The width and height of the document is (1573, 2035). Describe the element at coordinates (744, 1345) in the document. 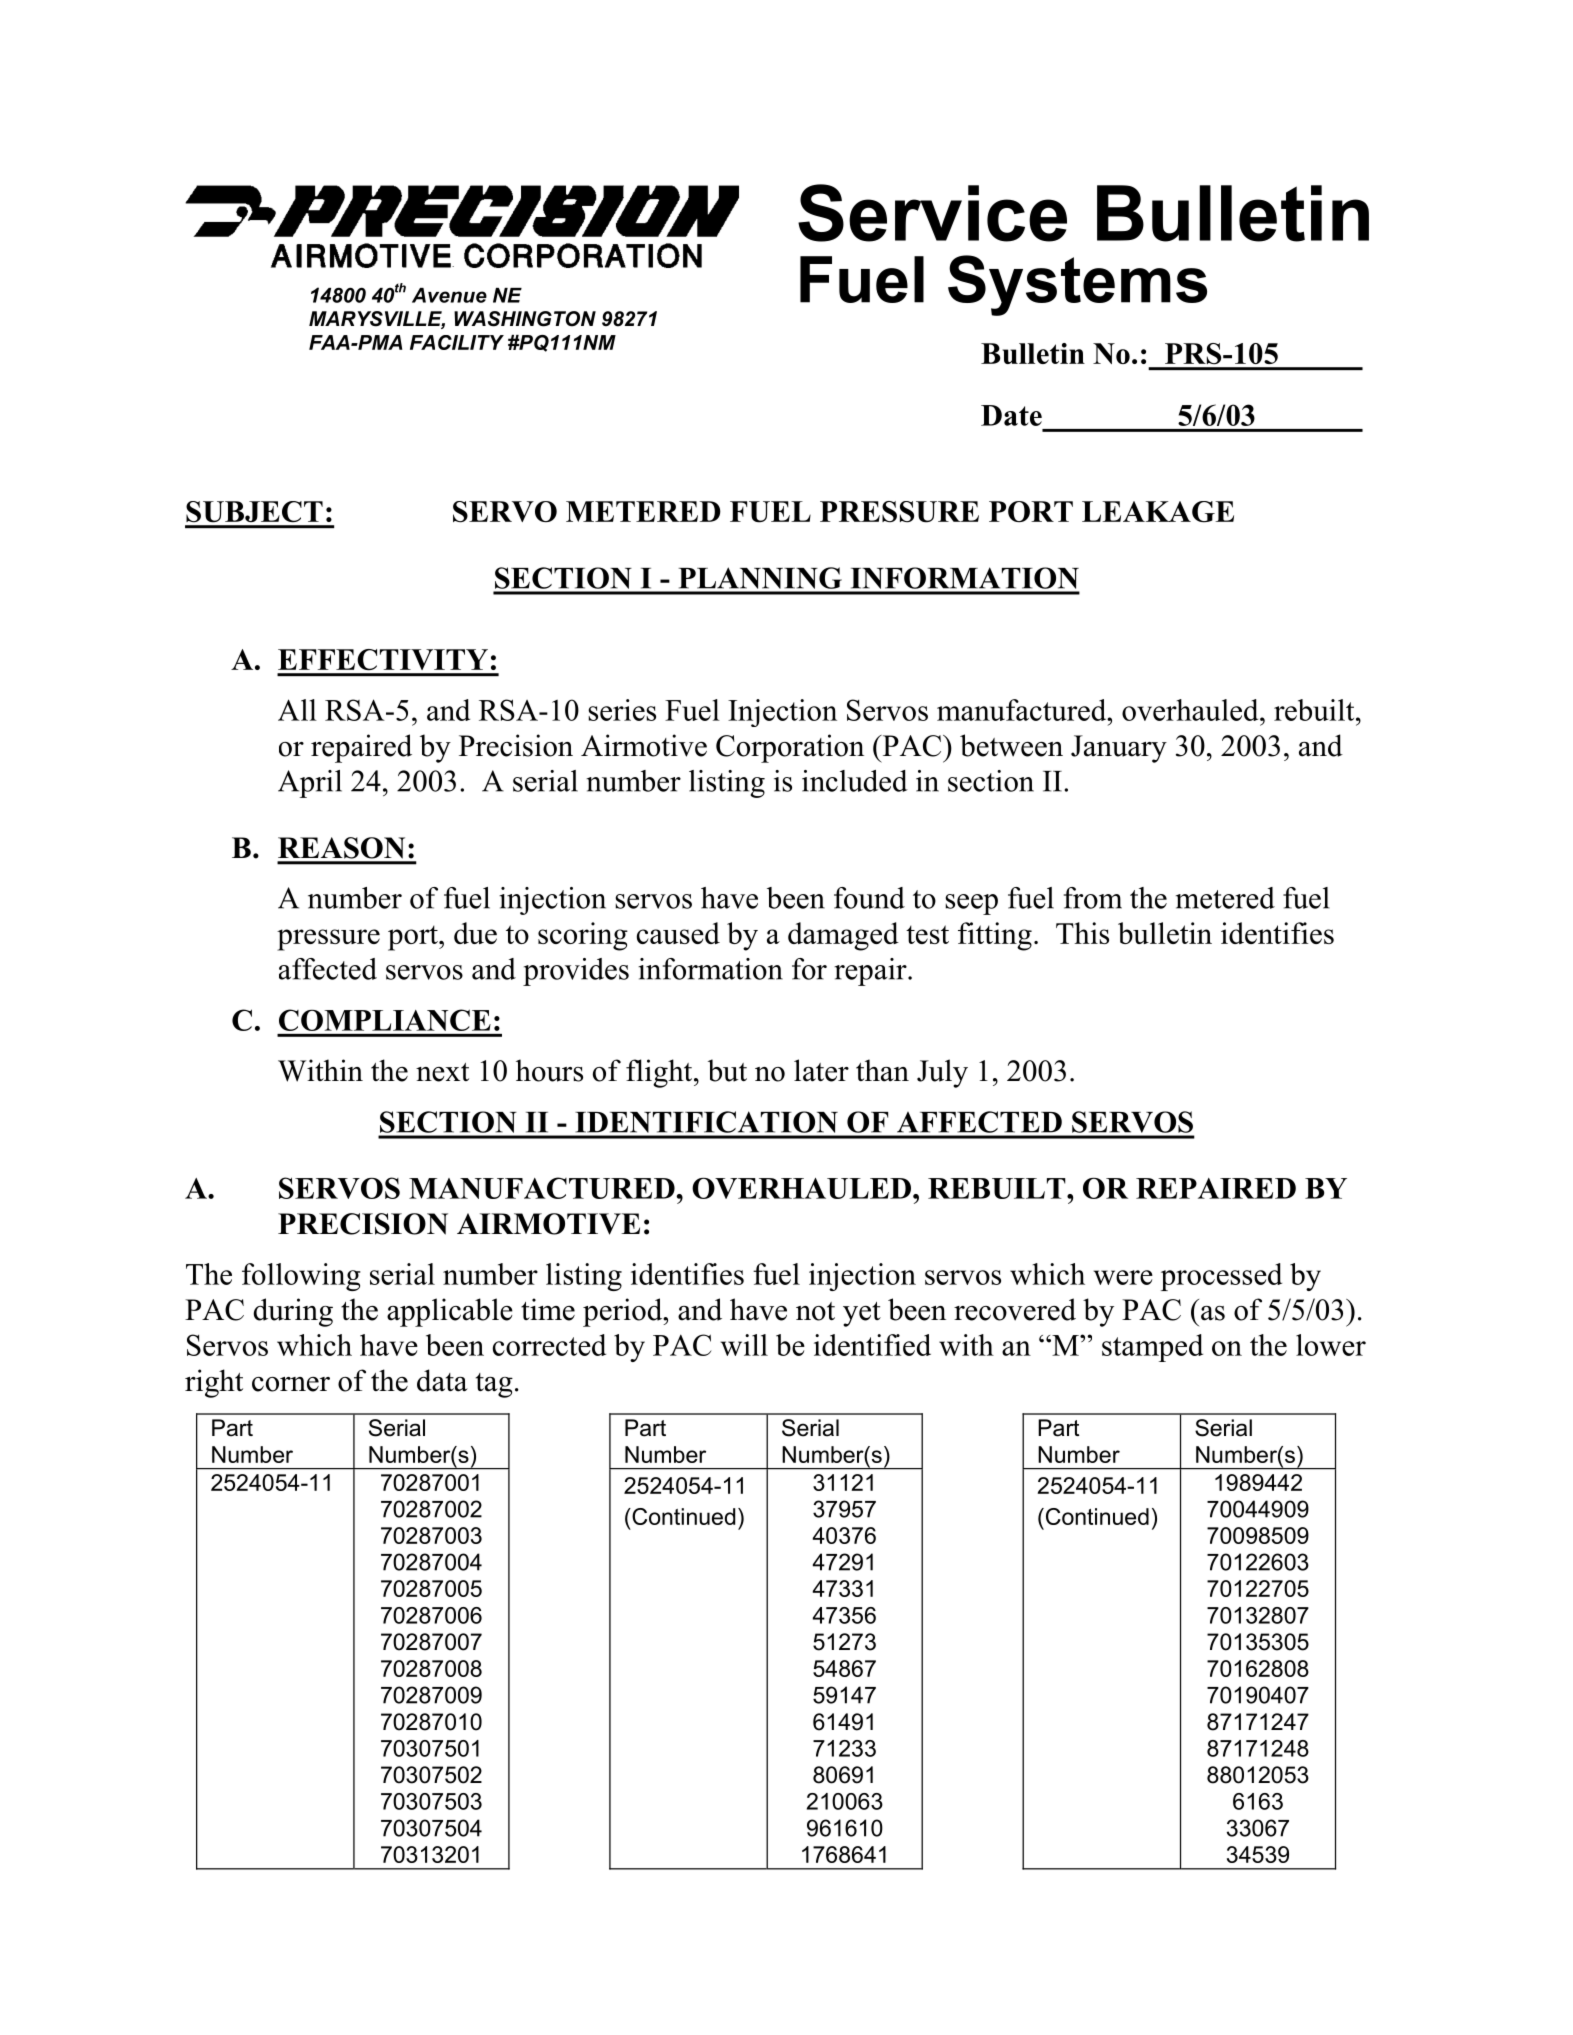

I see `will` at that location.
